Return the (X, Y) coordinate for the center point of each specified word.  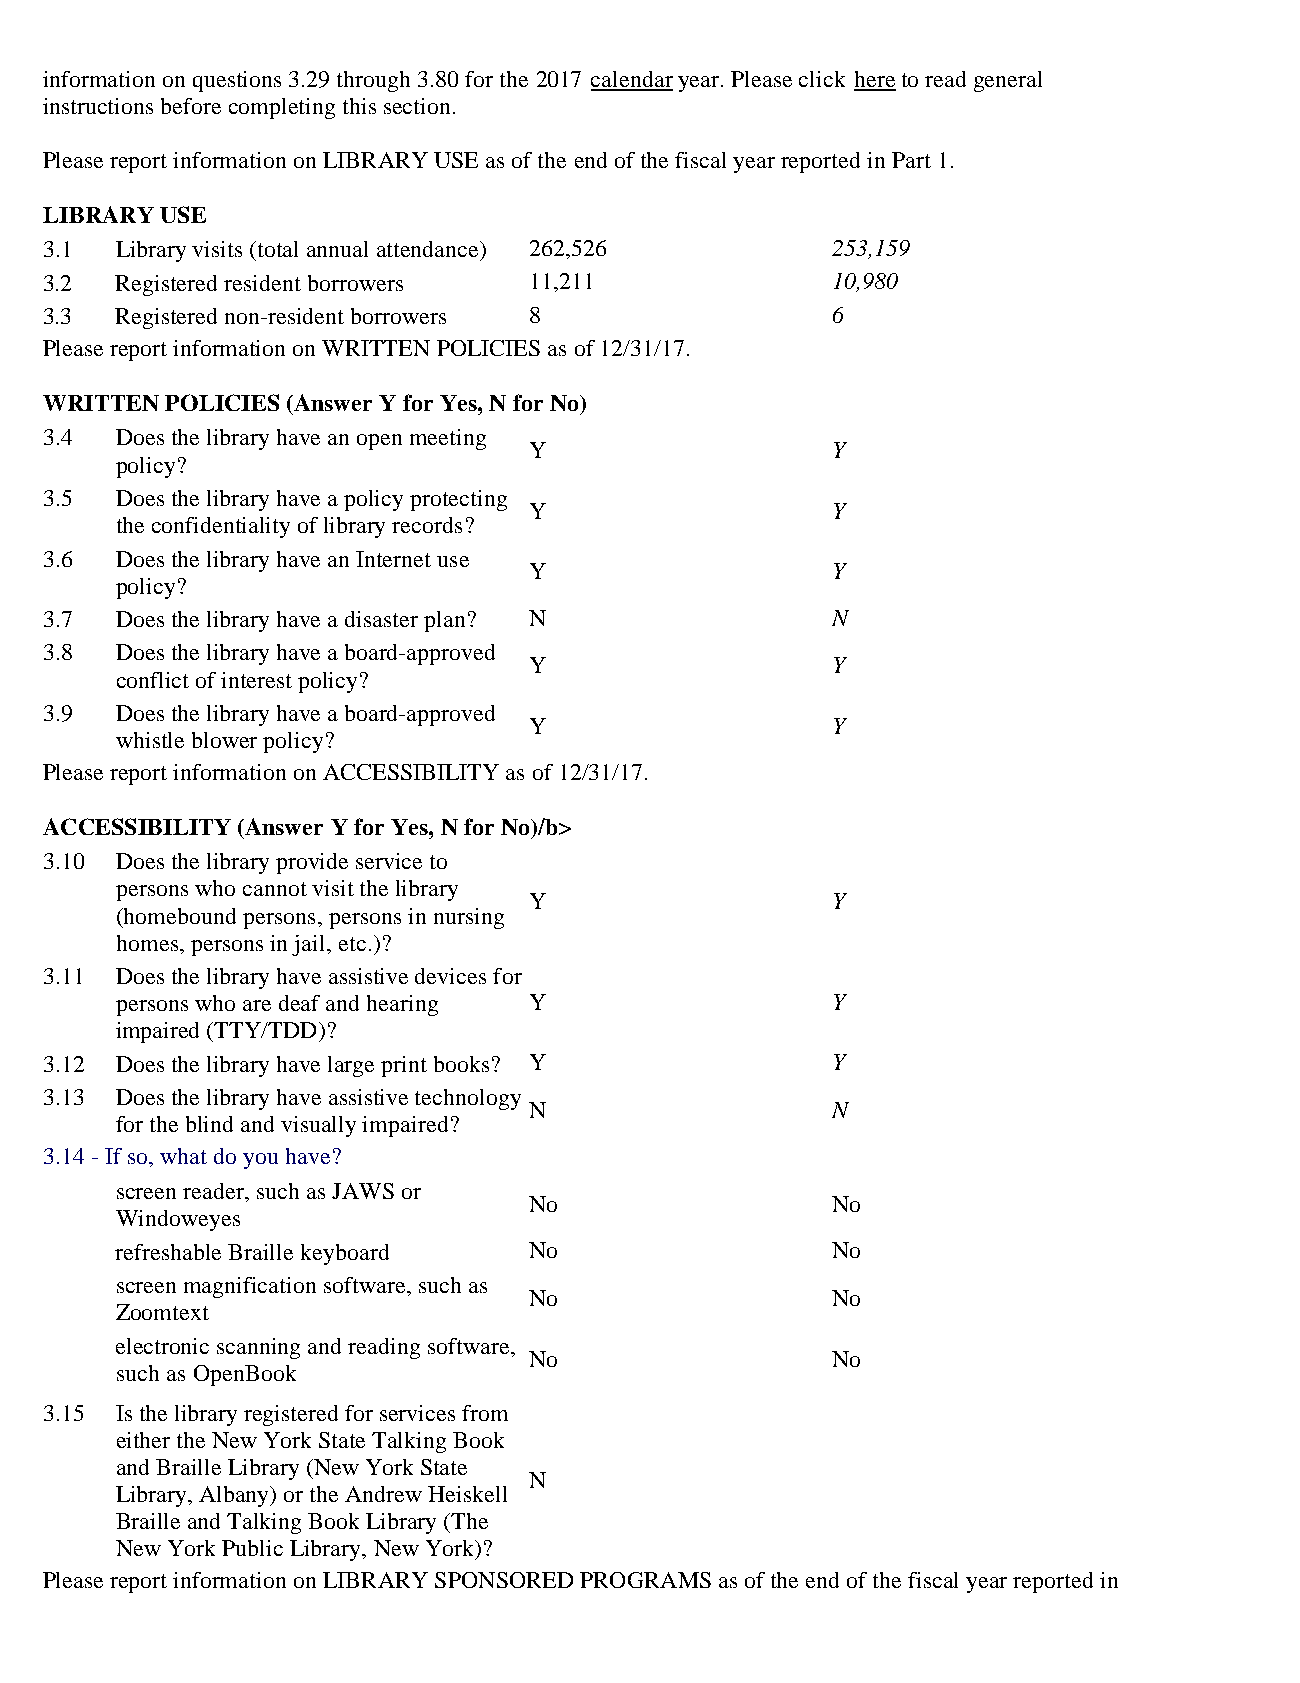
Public (252, 1548)
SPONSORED (504, 1580)
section (417, 106)
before (191, 106)
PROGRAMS (645, 1580)
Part (911, 160)
